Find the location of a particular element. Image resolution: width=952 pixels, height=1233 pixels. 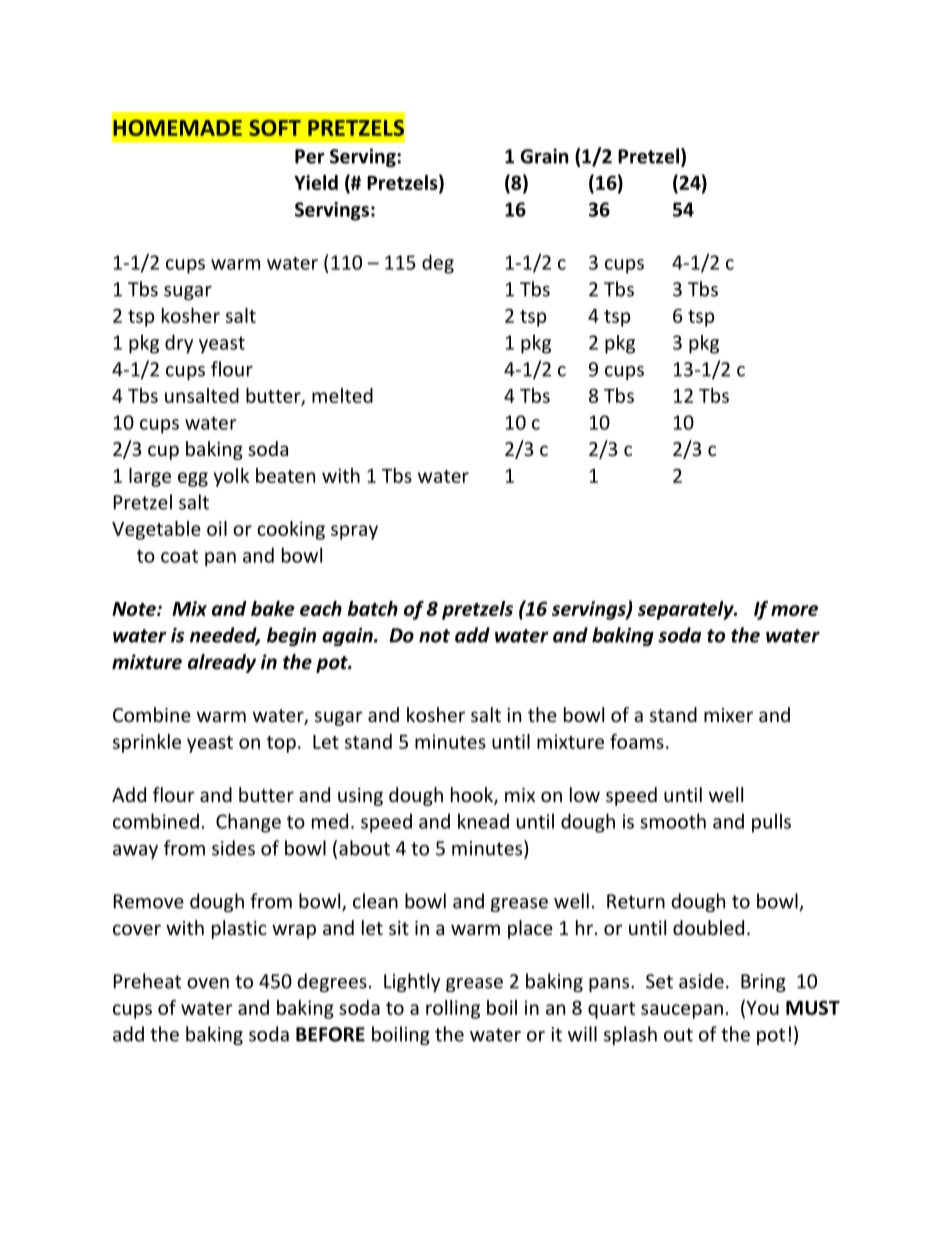

yolk is located at coordinates (231, 477).
